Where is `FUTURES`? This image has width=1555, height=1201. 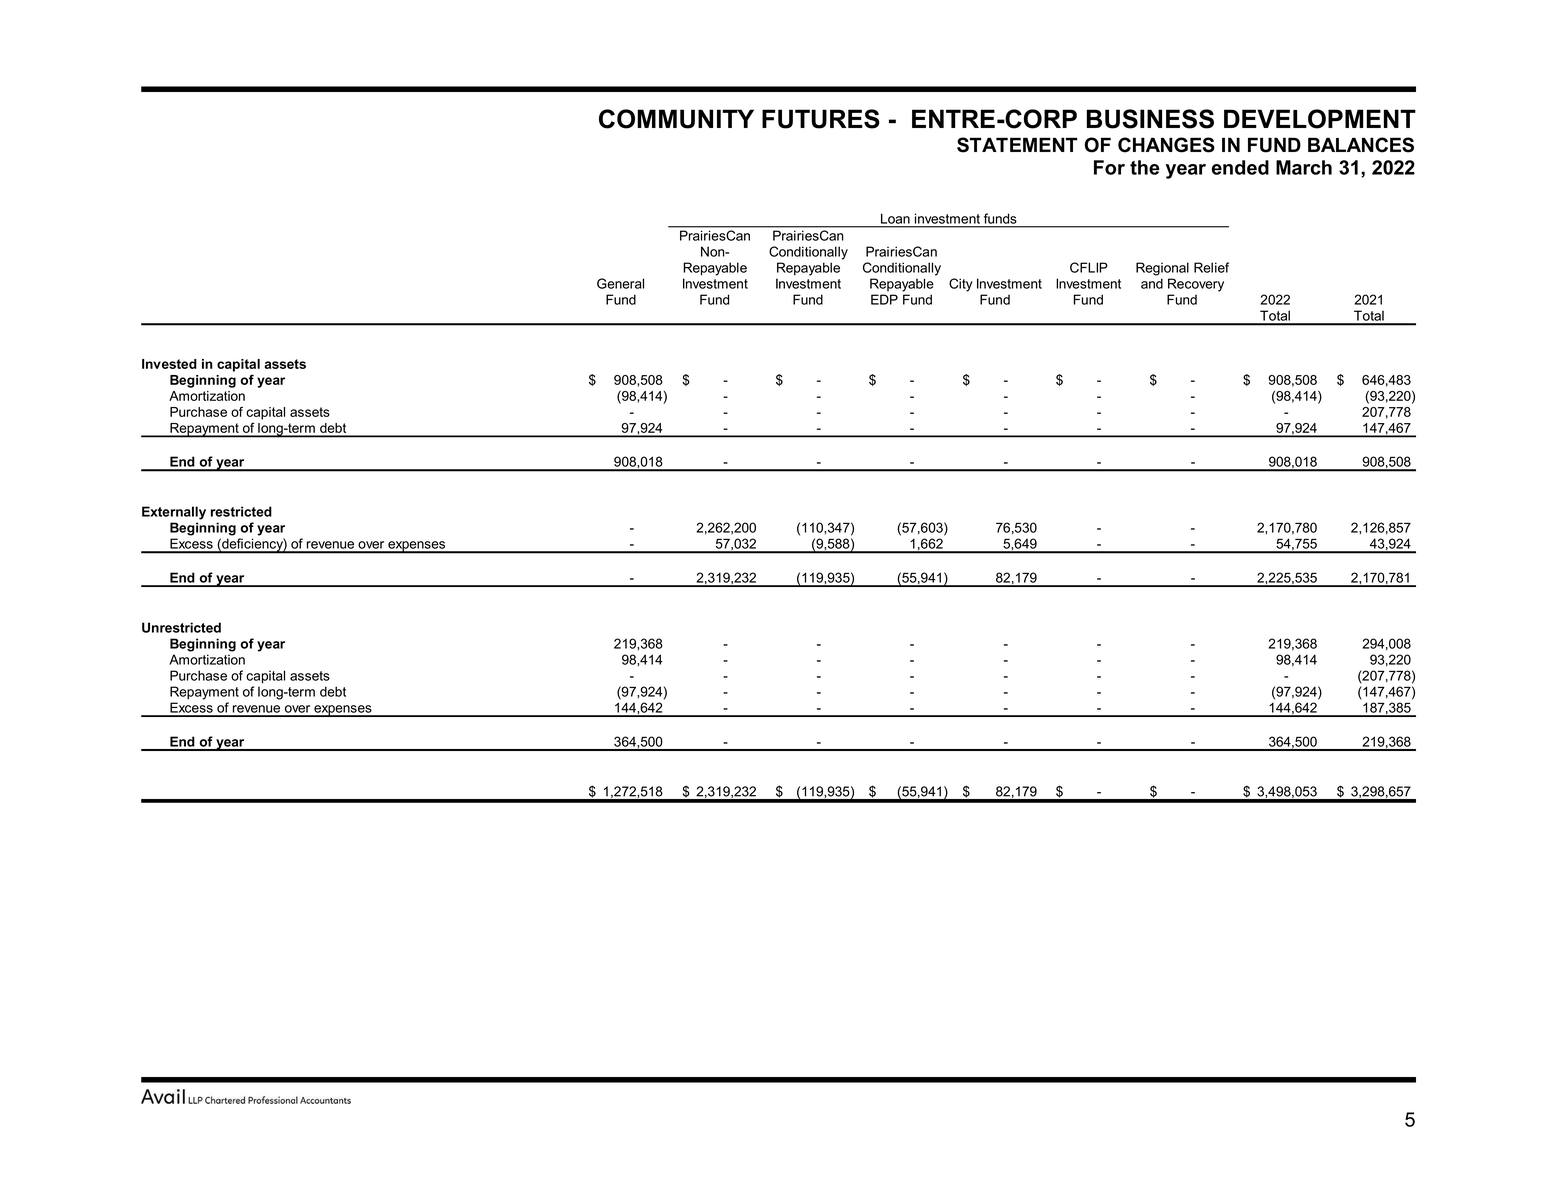 FUTURES is located at coordinates (821, 119).
